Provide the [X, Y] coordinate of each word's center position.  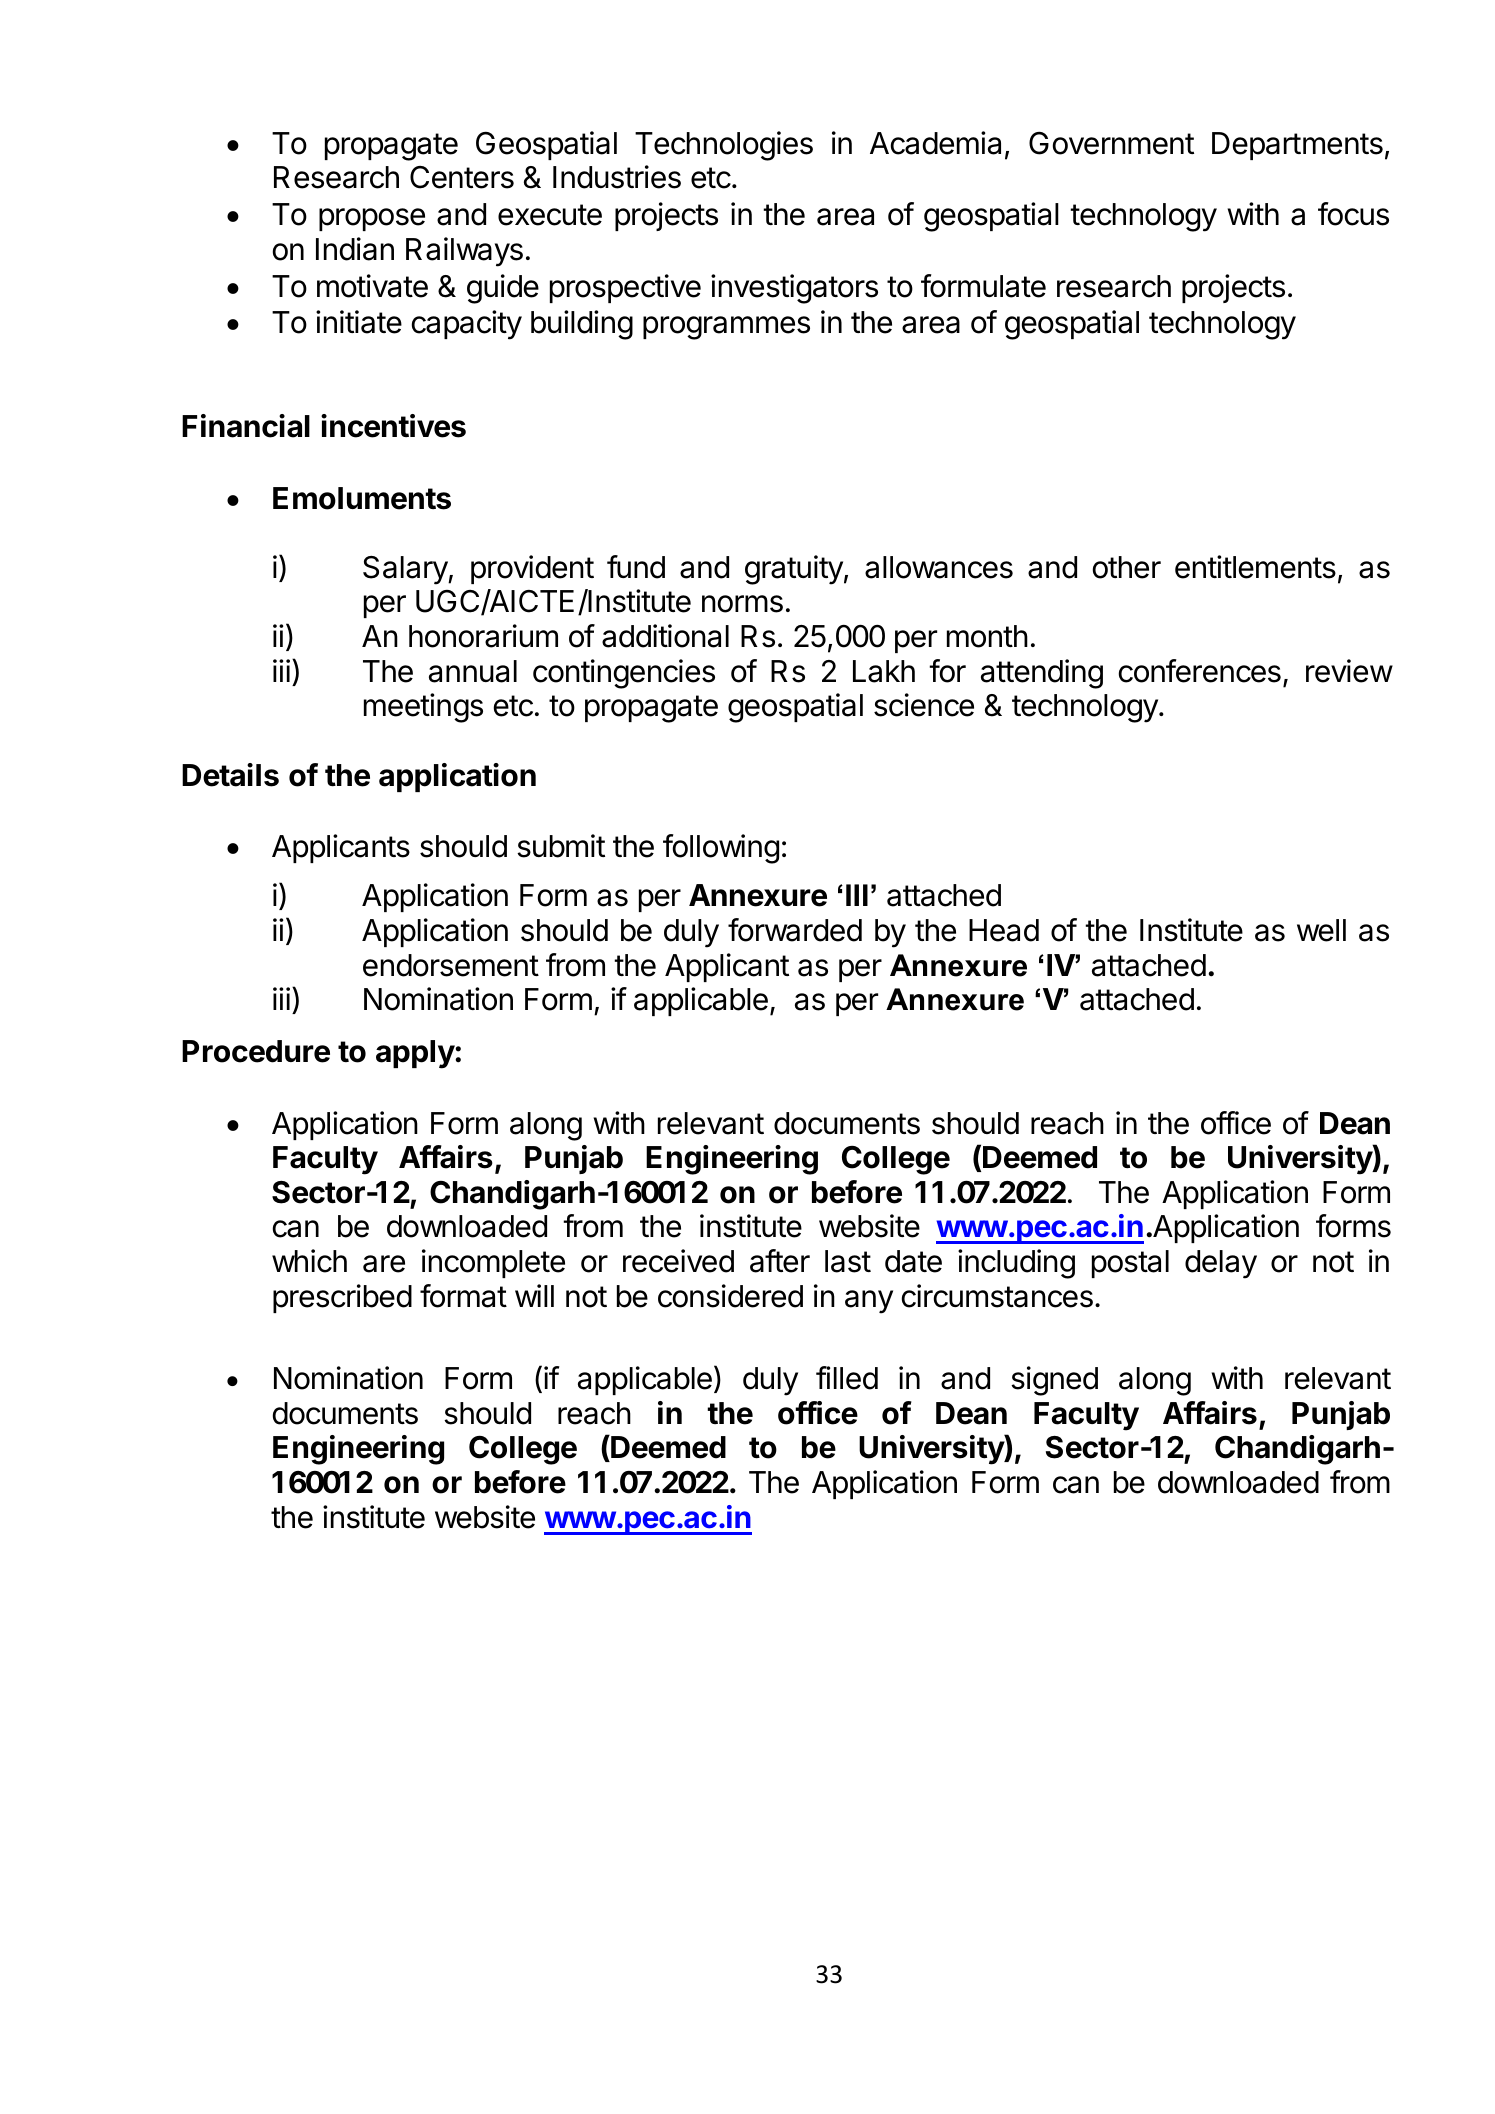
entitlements [1255, 567]
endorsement [451, 965]
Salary [406, 570]
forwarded [795, 930]
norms [742, 604]
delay [1221, 1264]
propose [372, 219]
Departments [1297, 146]
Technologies [724, 146]
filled [847, 1378]
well [1321, 930]
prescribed [342, 1298]
